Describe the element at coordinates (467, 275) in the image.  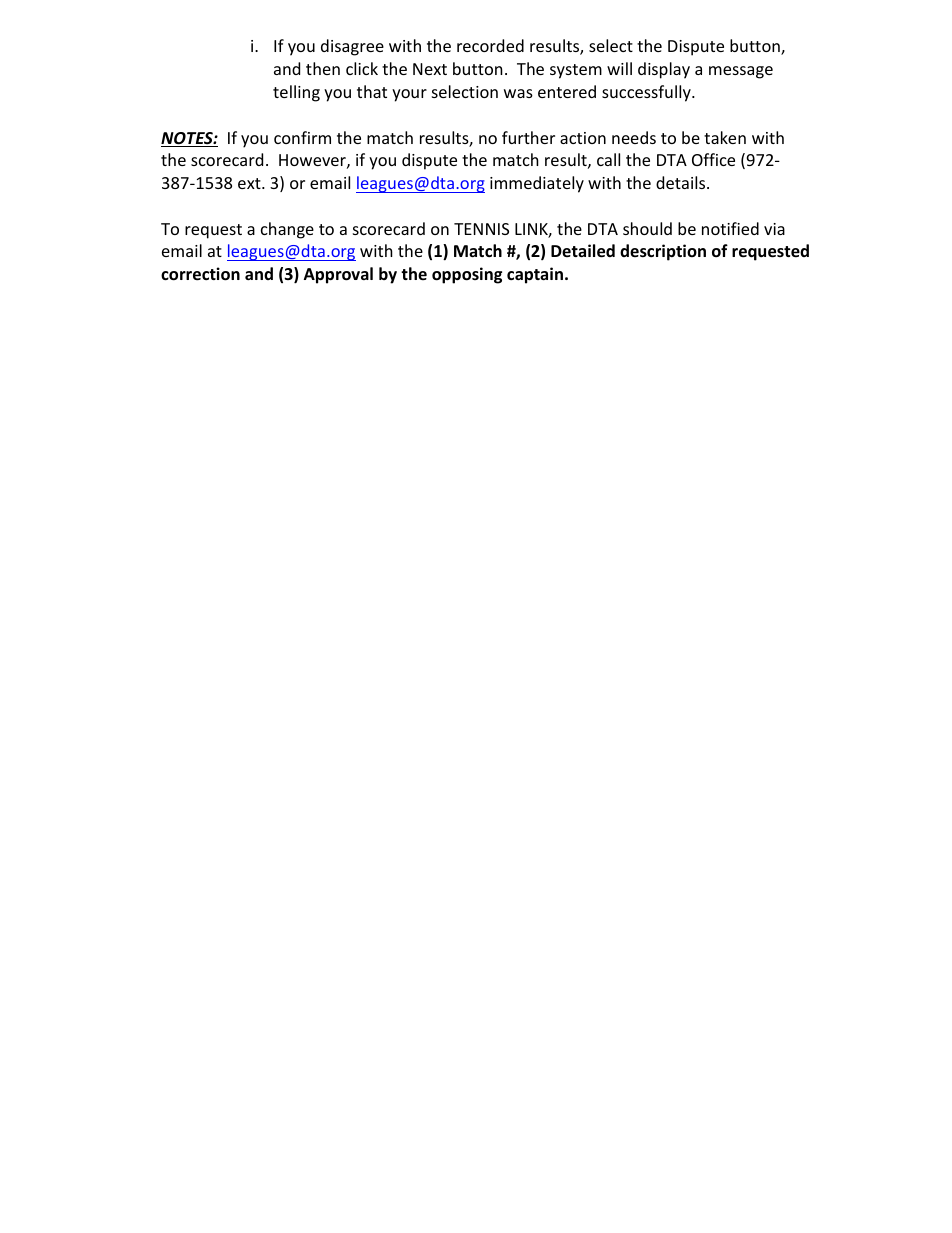
I see `opposing` at that location.
